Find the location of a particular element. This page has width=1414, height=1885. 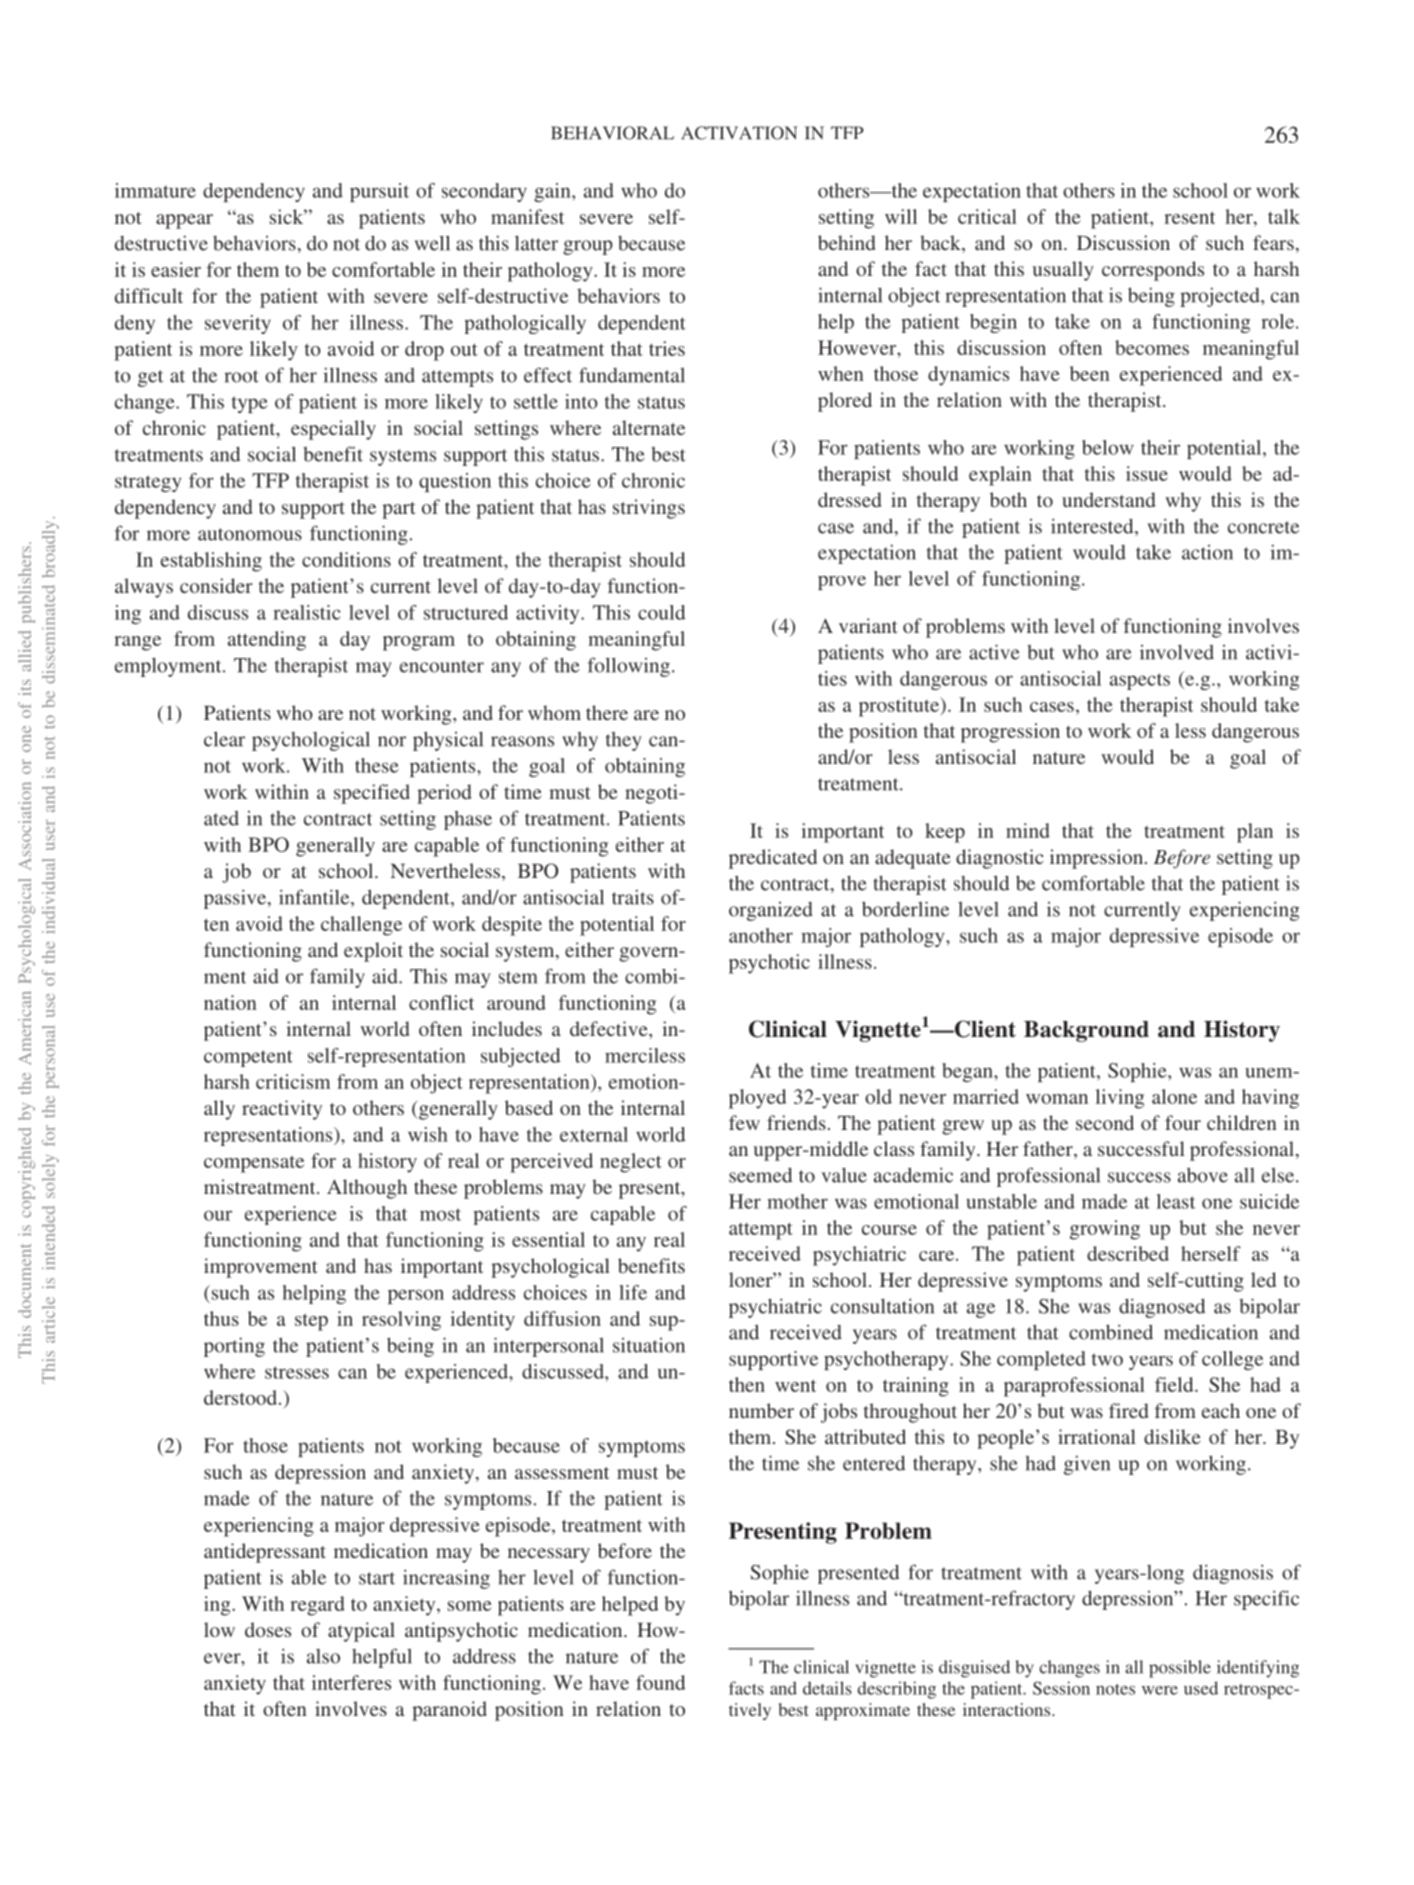

appear is located at coordinates (184, 221).
